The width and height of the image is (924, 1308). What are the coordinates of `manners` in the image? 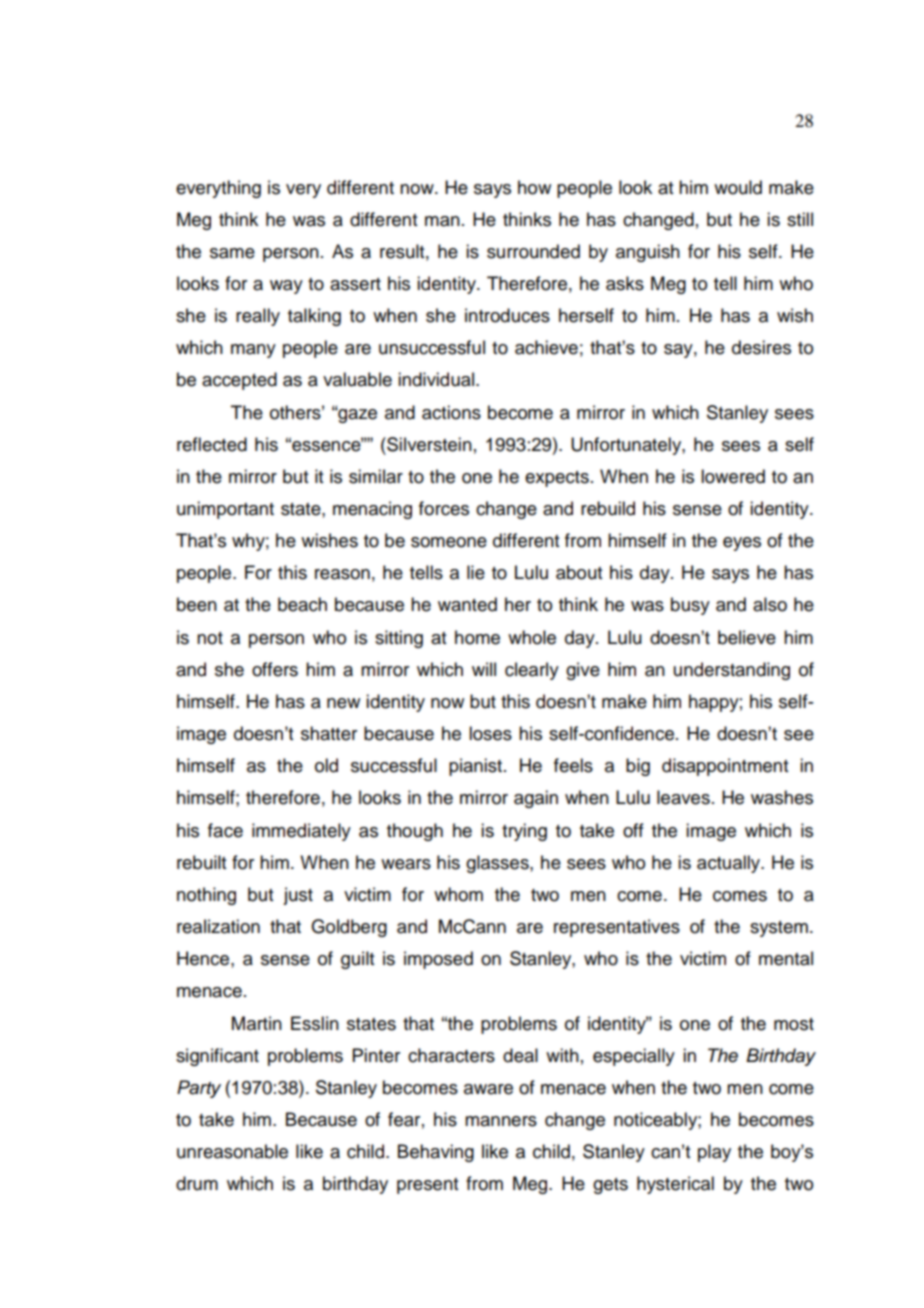 It's located at (501, 1121).
